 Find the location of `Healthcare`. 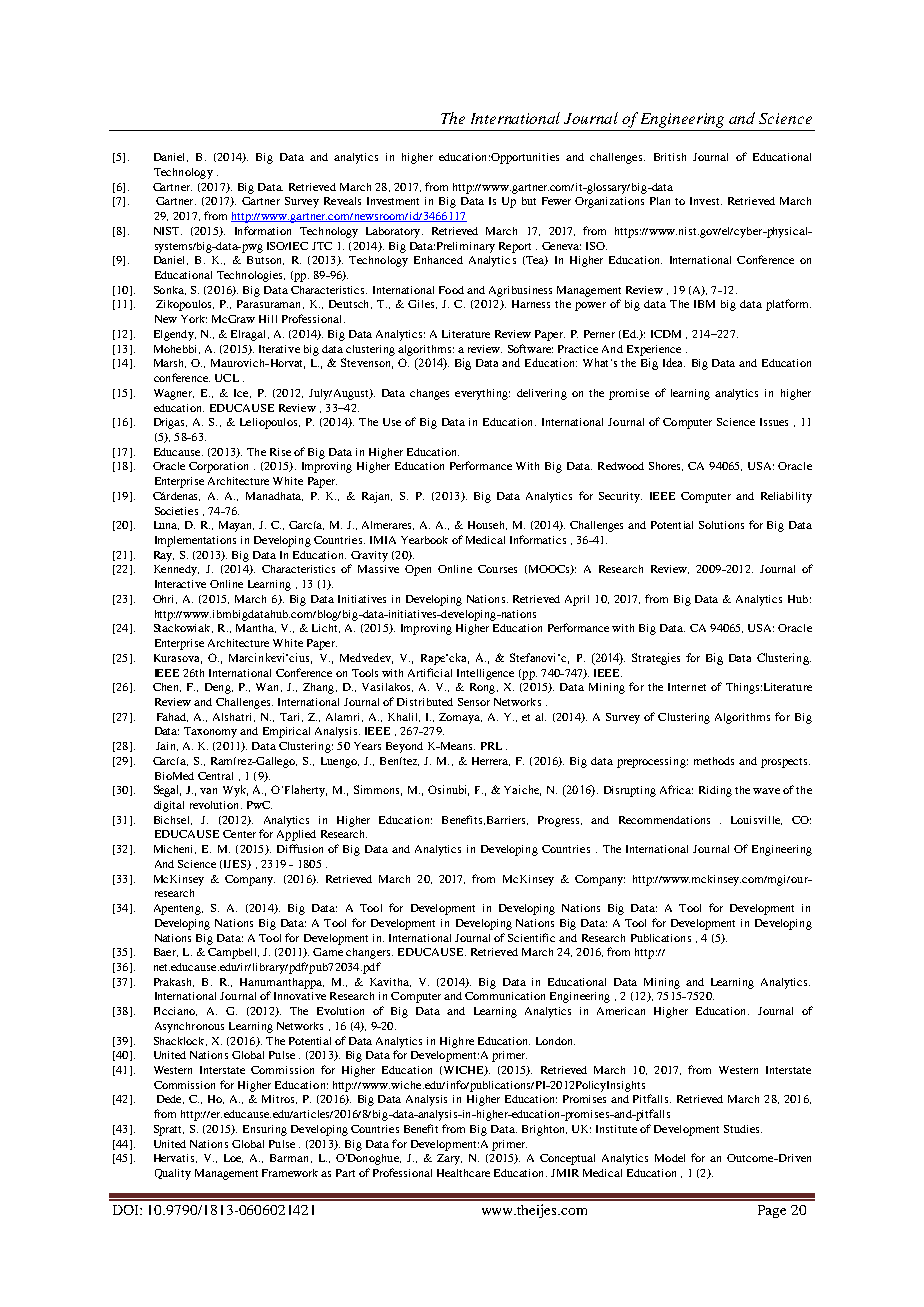

Healthcare is located at coordinates (463, 1173).
